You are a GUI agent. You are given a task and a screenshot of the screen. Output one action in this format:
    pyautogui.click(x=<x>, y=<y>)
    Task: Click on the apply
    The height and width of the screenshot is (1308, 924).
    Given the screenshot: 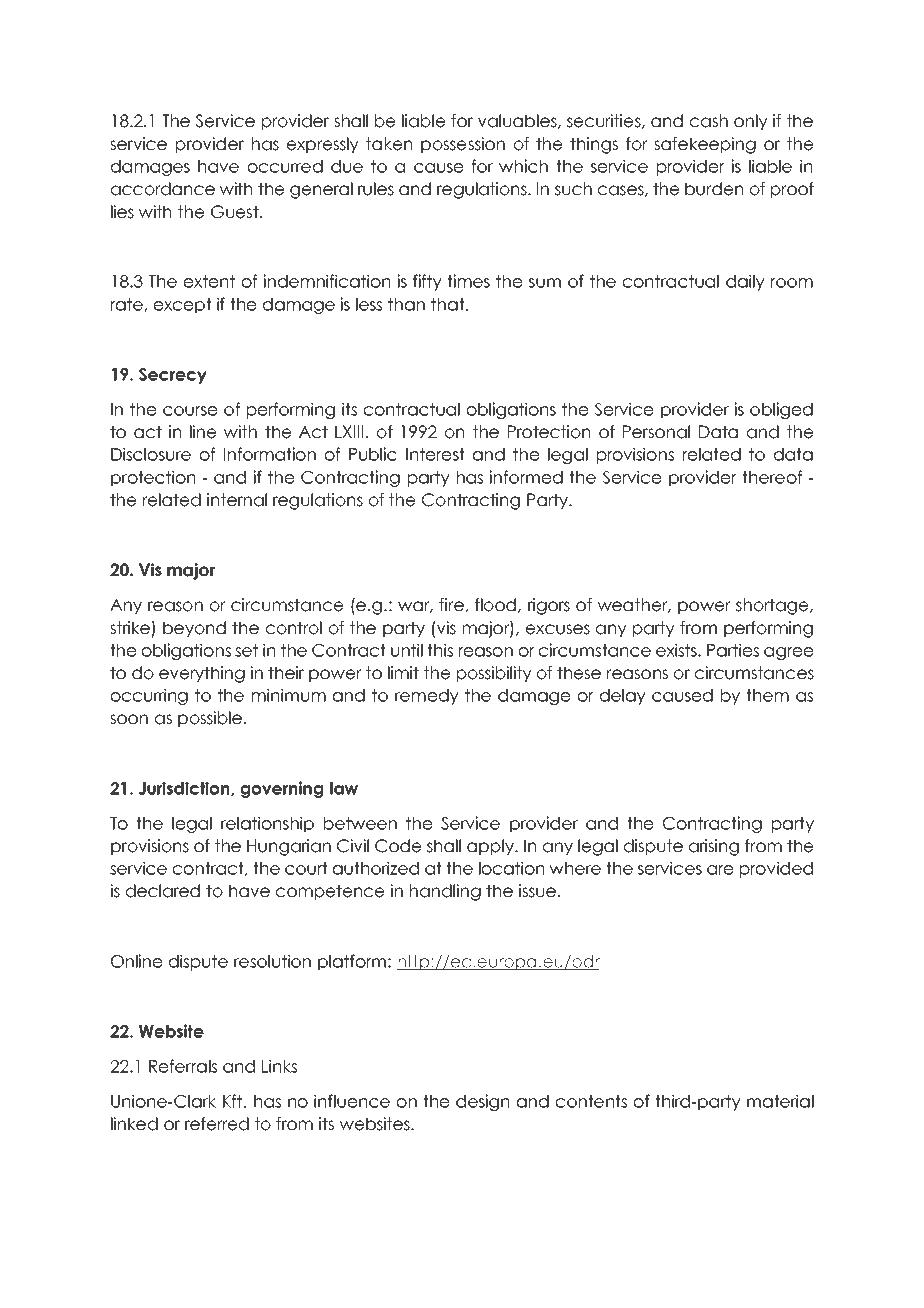 What is the action you would take?
    pyautogui.click(x=492, y=847)
